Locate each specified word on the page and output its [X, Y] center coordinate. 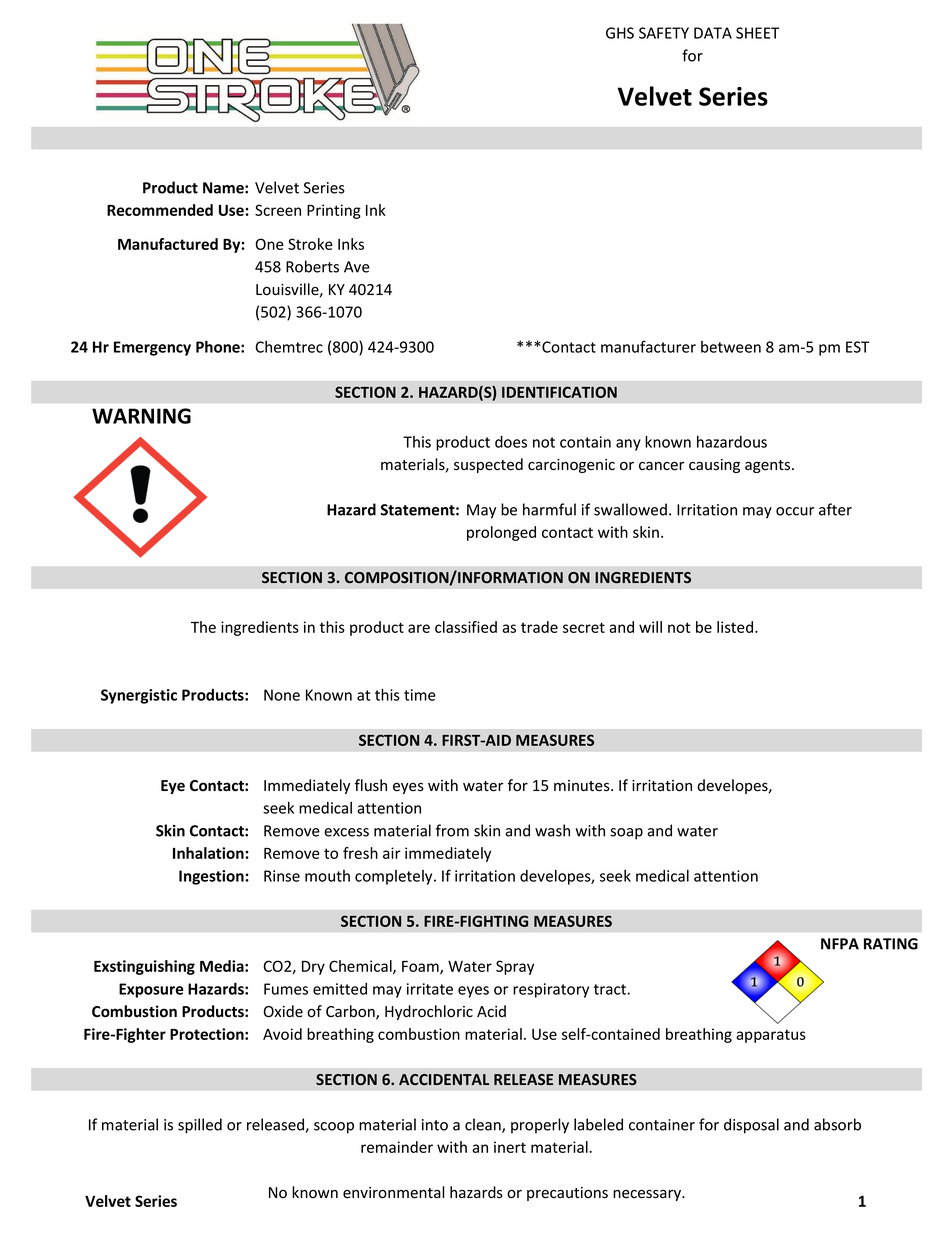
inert [510, 1147]
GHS [620, 33]
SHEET [758, 33]
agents [769, 466]
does [511, 442]
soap [626, 834]
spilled [200, 1126]
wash [552, 830]
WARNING [141, 416]
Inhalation [209, 853]
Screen [278, 210]
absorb [837, 1124]
